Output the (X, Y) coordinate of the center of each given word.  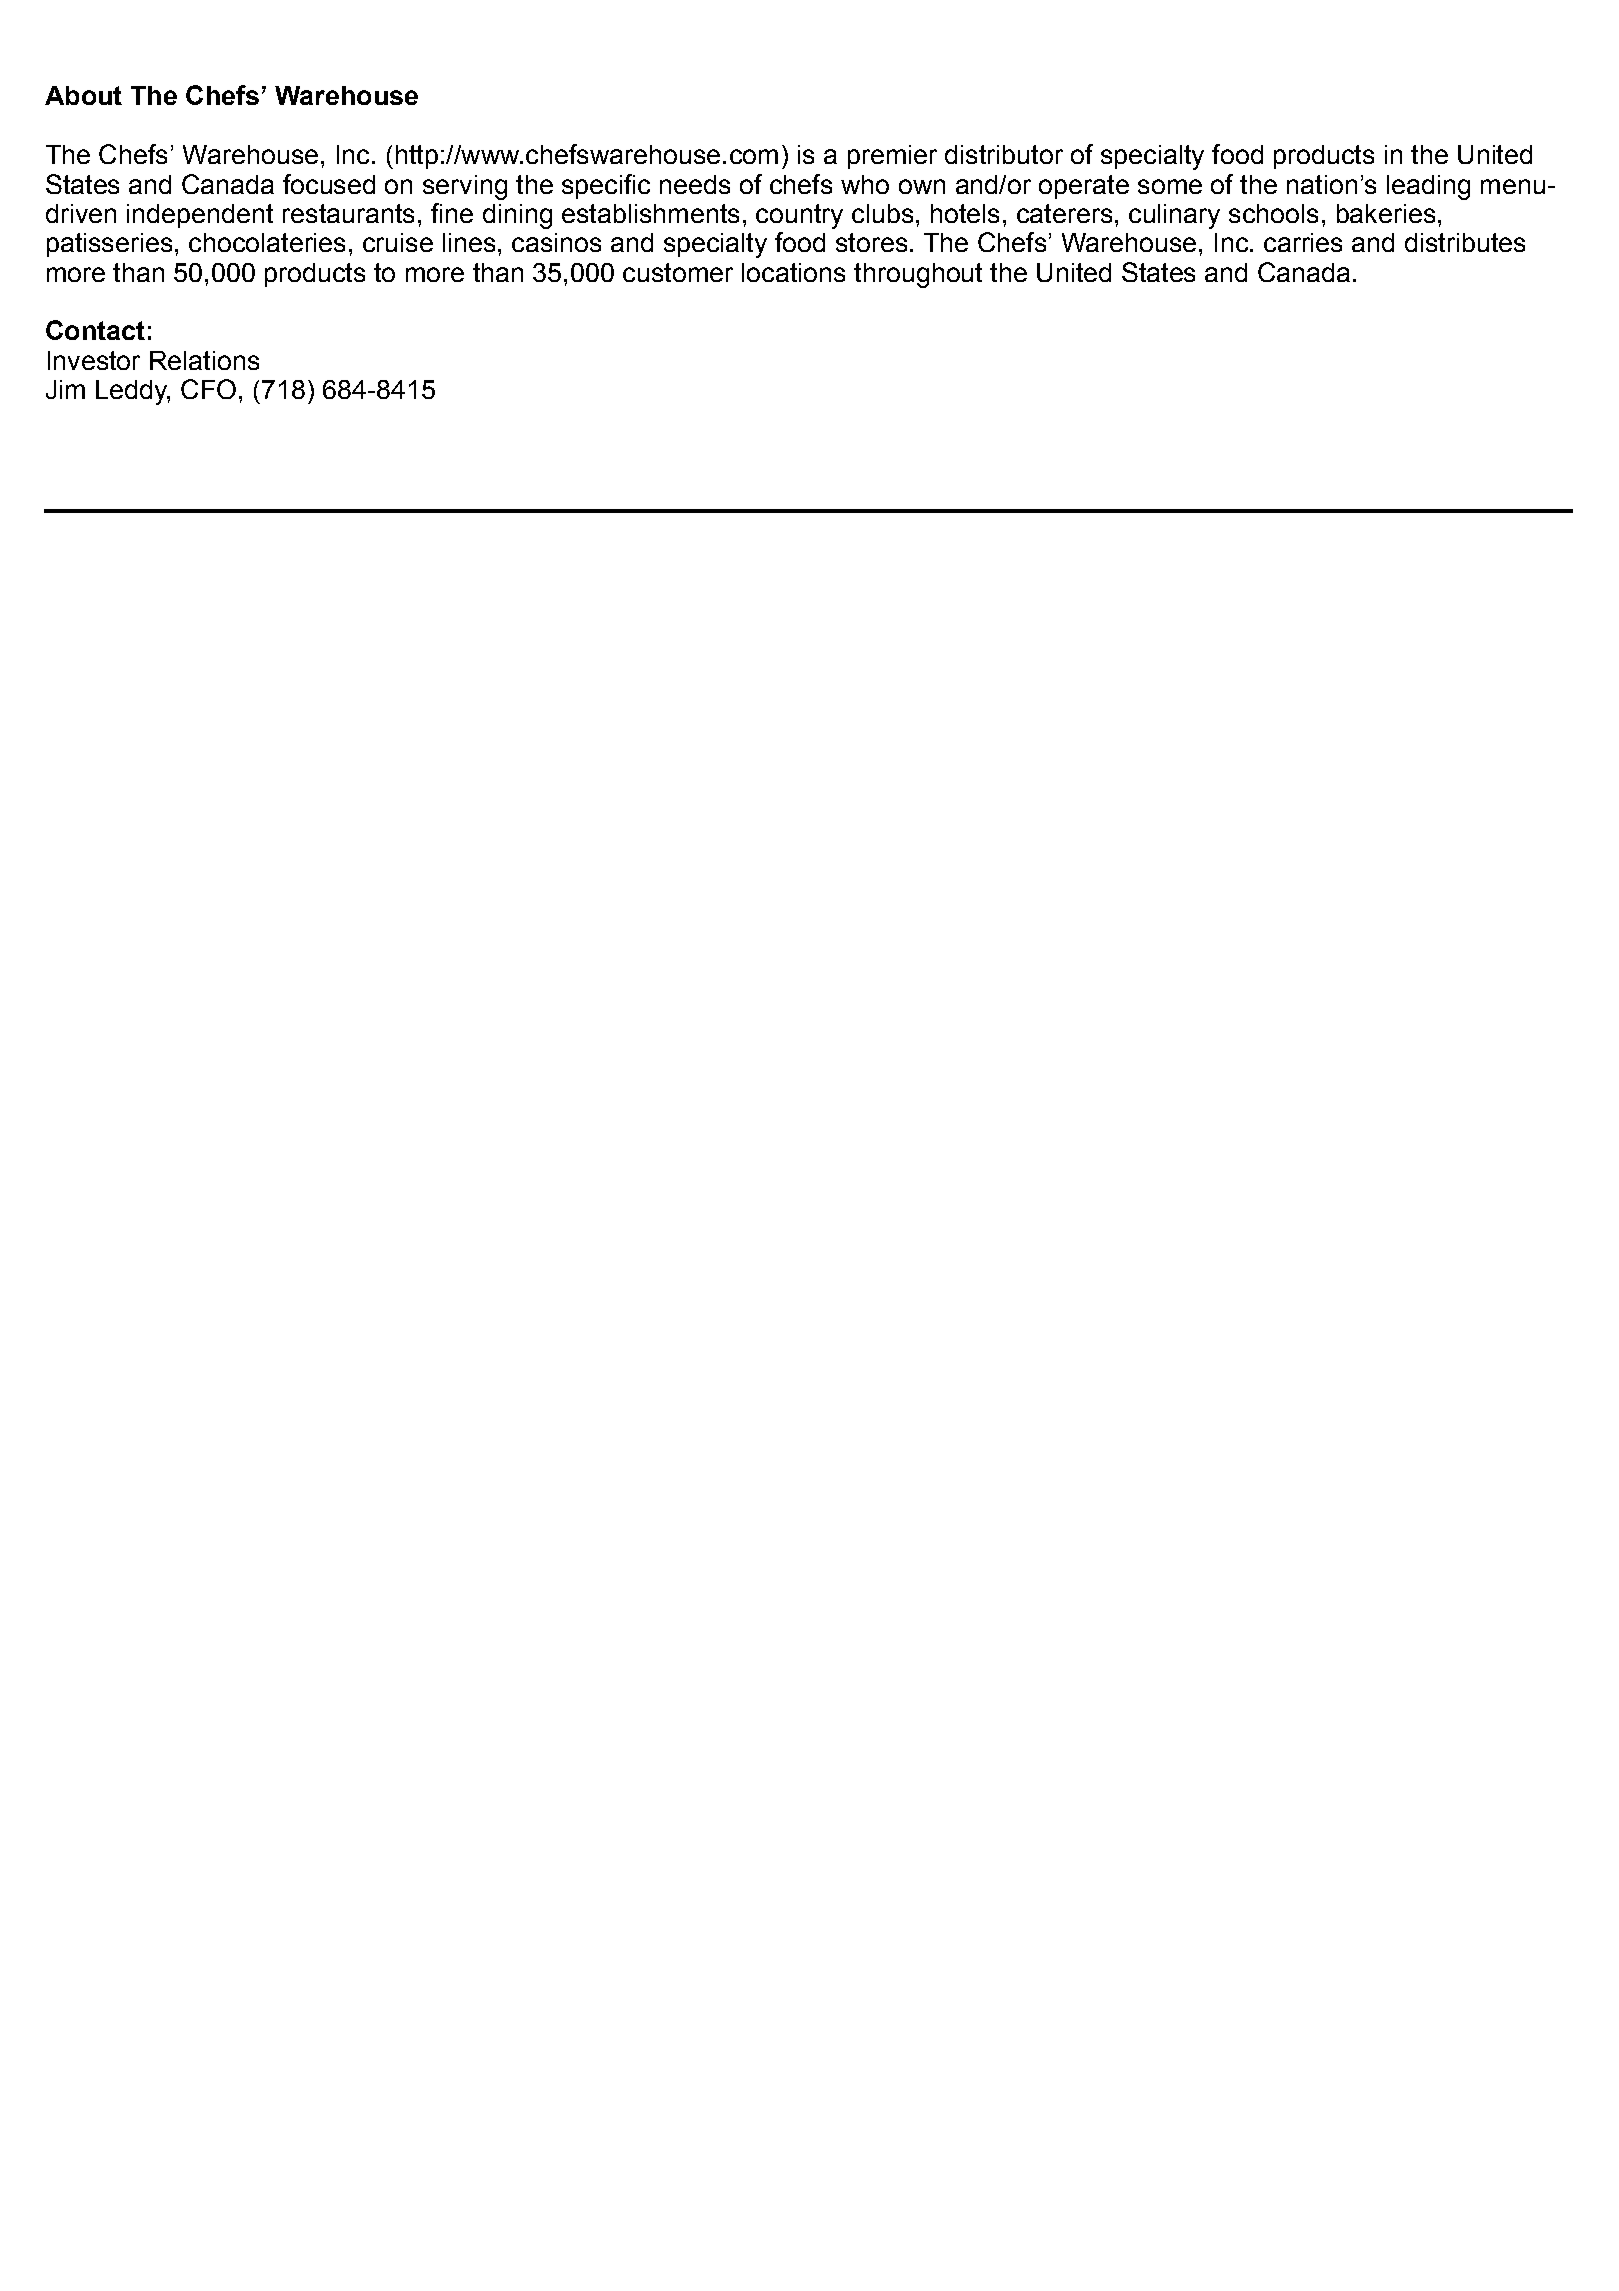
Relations (204, 360)
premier (892, 157)
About (83, 95)
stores (871, 242)
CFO (208, 389)
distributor (1004, 154)
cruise (398, 242)
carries (1303, 242)
